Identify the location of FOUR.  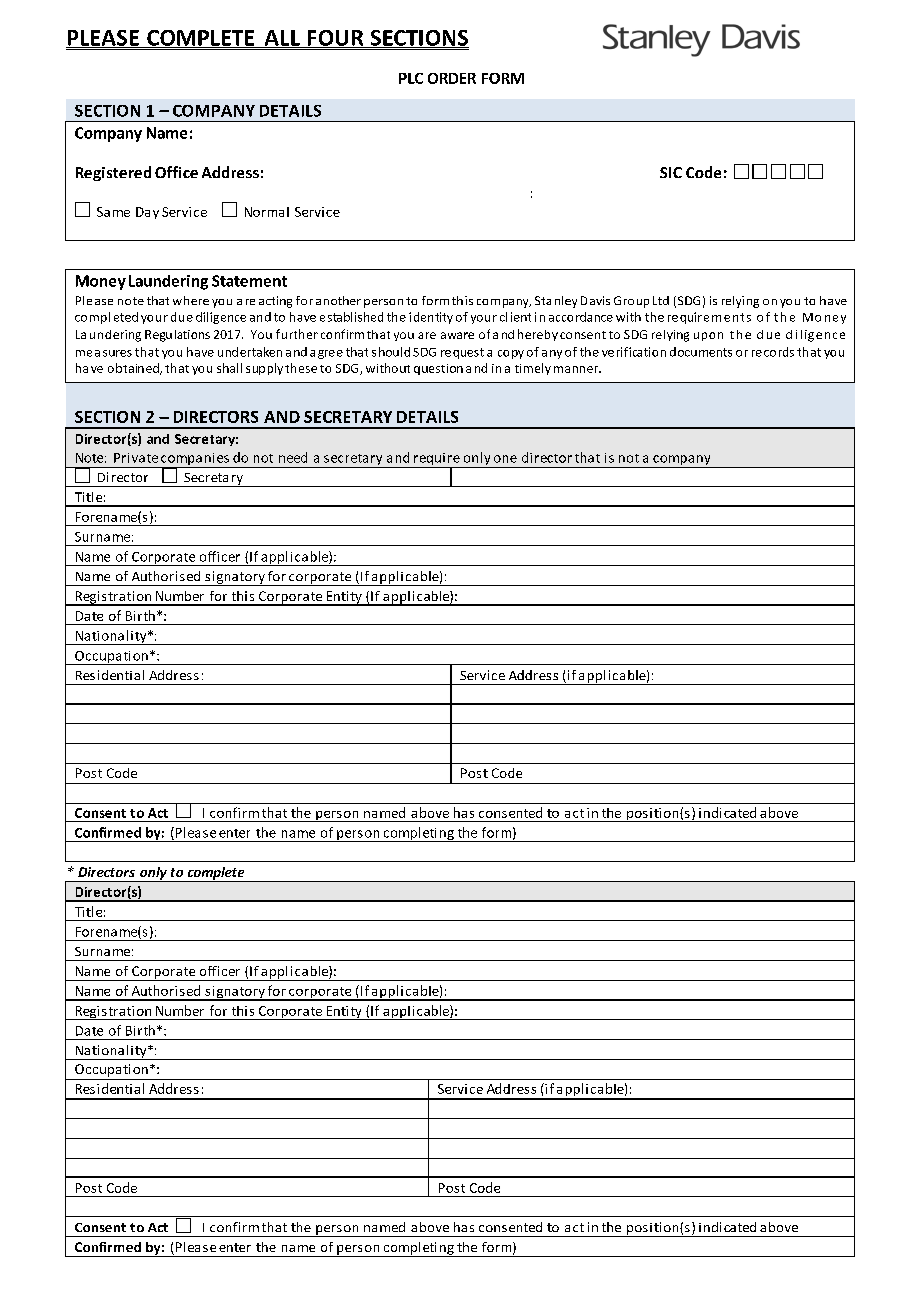
(335, 39).
